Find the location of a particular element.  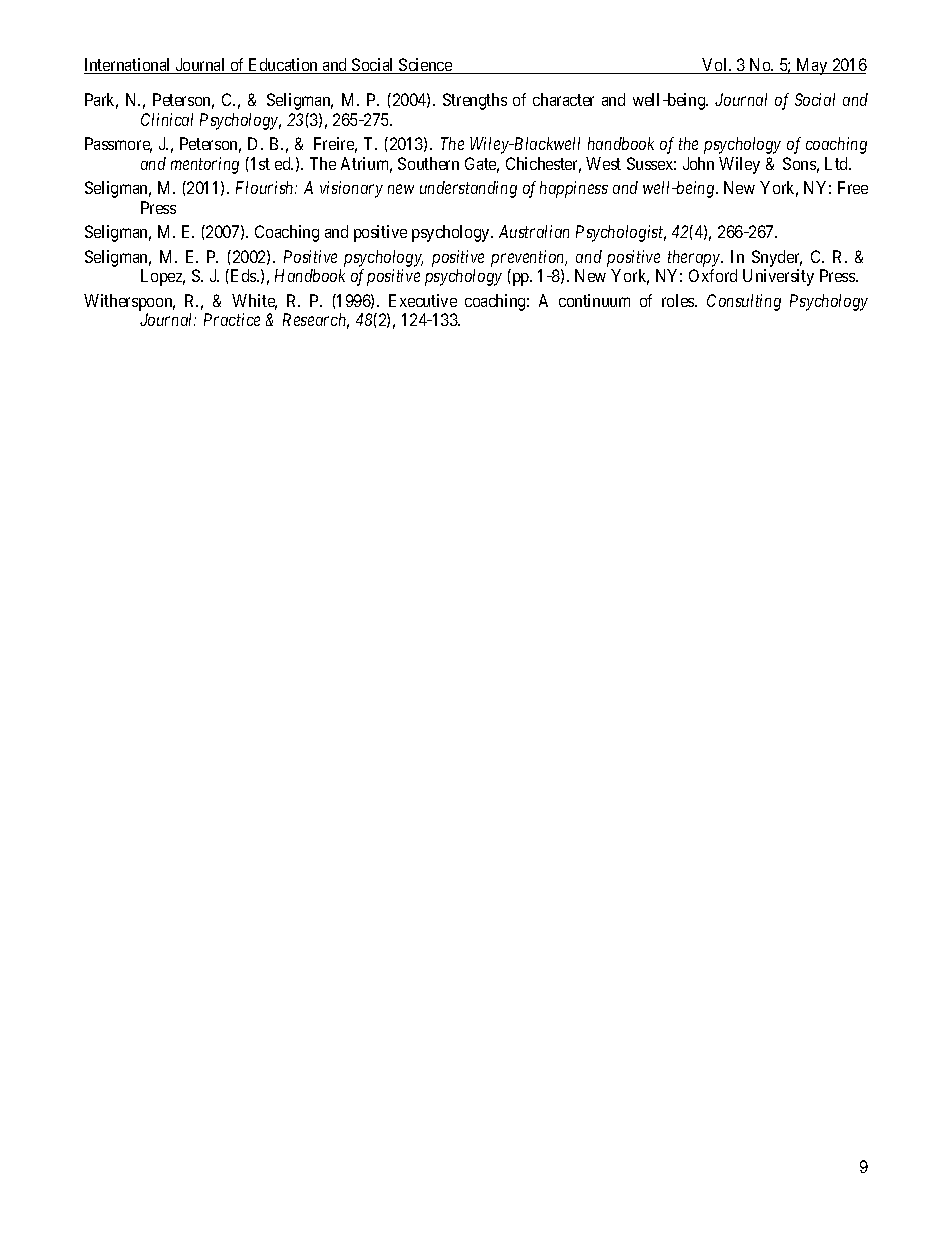

Science is located at coordinates (425, 66).
